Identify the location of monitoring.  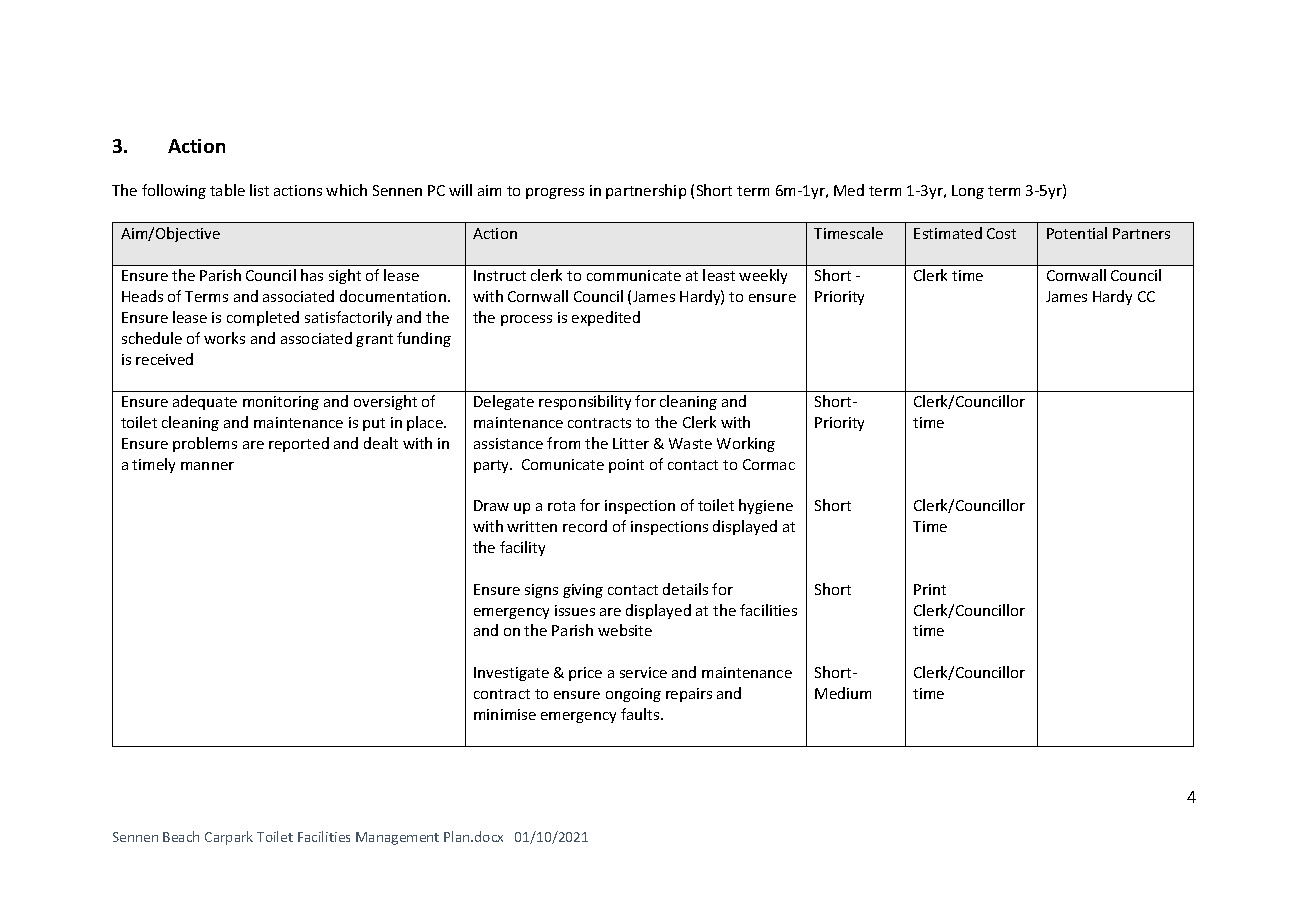
(281, 403).
